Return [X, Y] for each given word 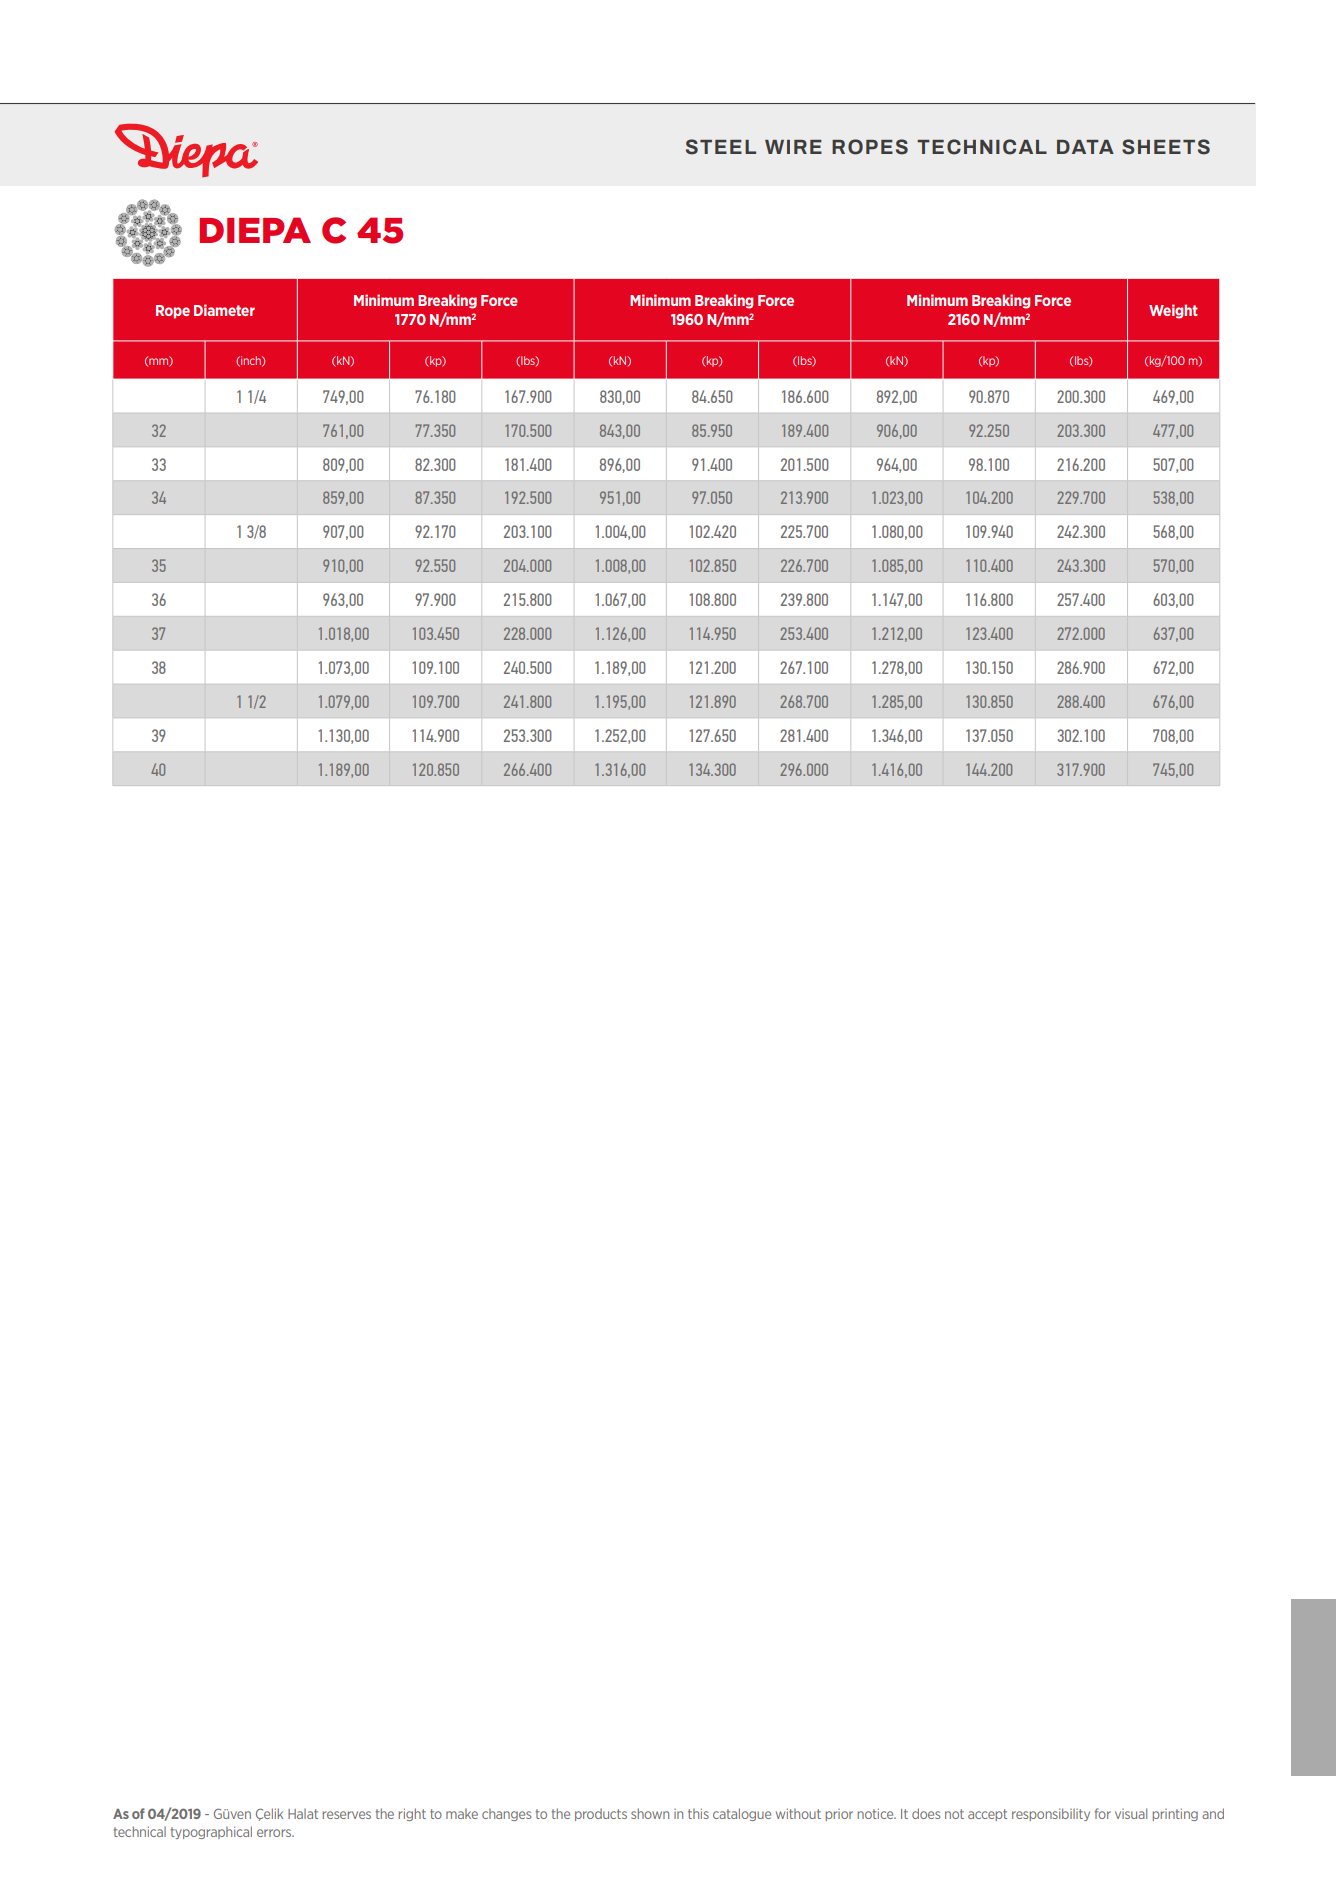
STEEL [721, 147]
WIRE [793, 147]
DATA [1085, 147]
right [412, 1814]
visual [1131, 1813]
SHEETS [1166, 147]
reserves [347, 1815]
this [698, 1813]
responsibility [1051, 1814]
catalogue [742, 1814]
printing [1175, 1814]
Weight [1173, 311]
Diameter [224, 310]
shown [650, 1813]
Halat [303, 1814]
